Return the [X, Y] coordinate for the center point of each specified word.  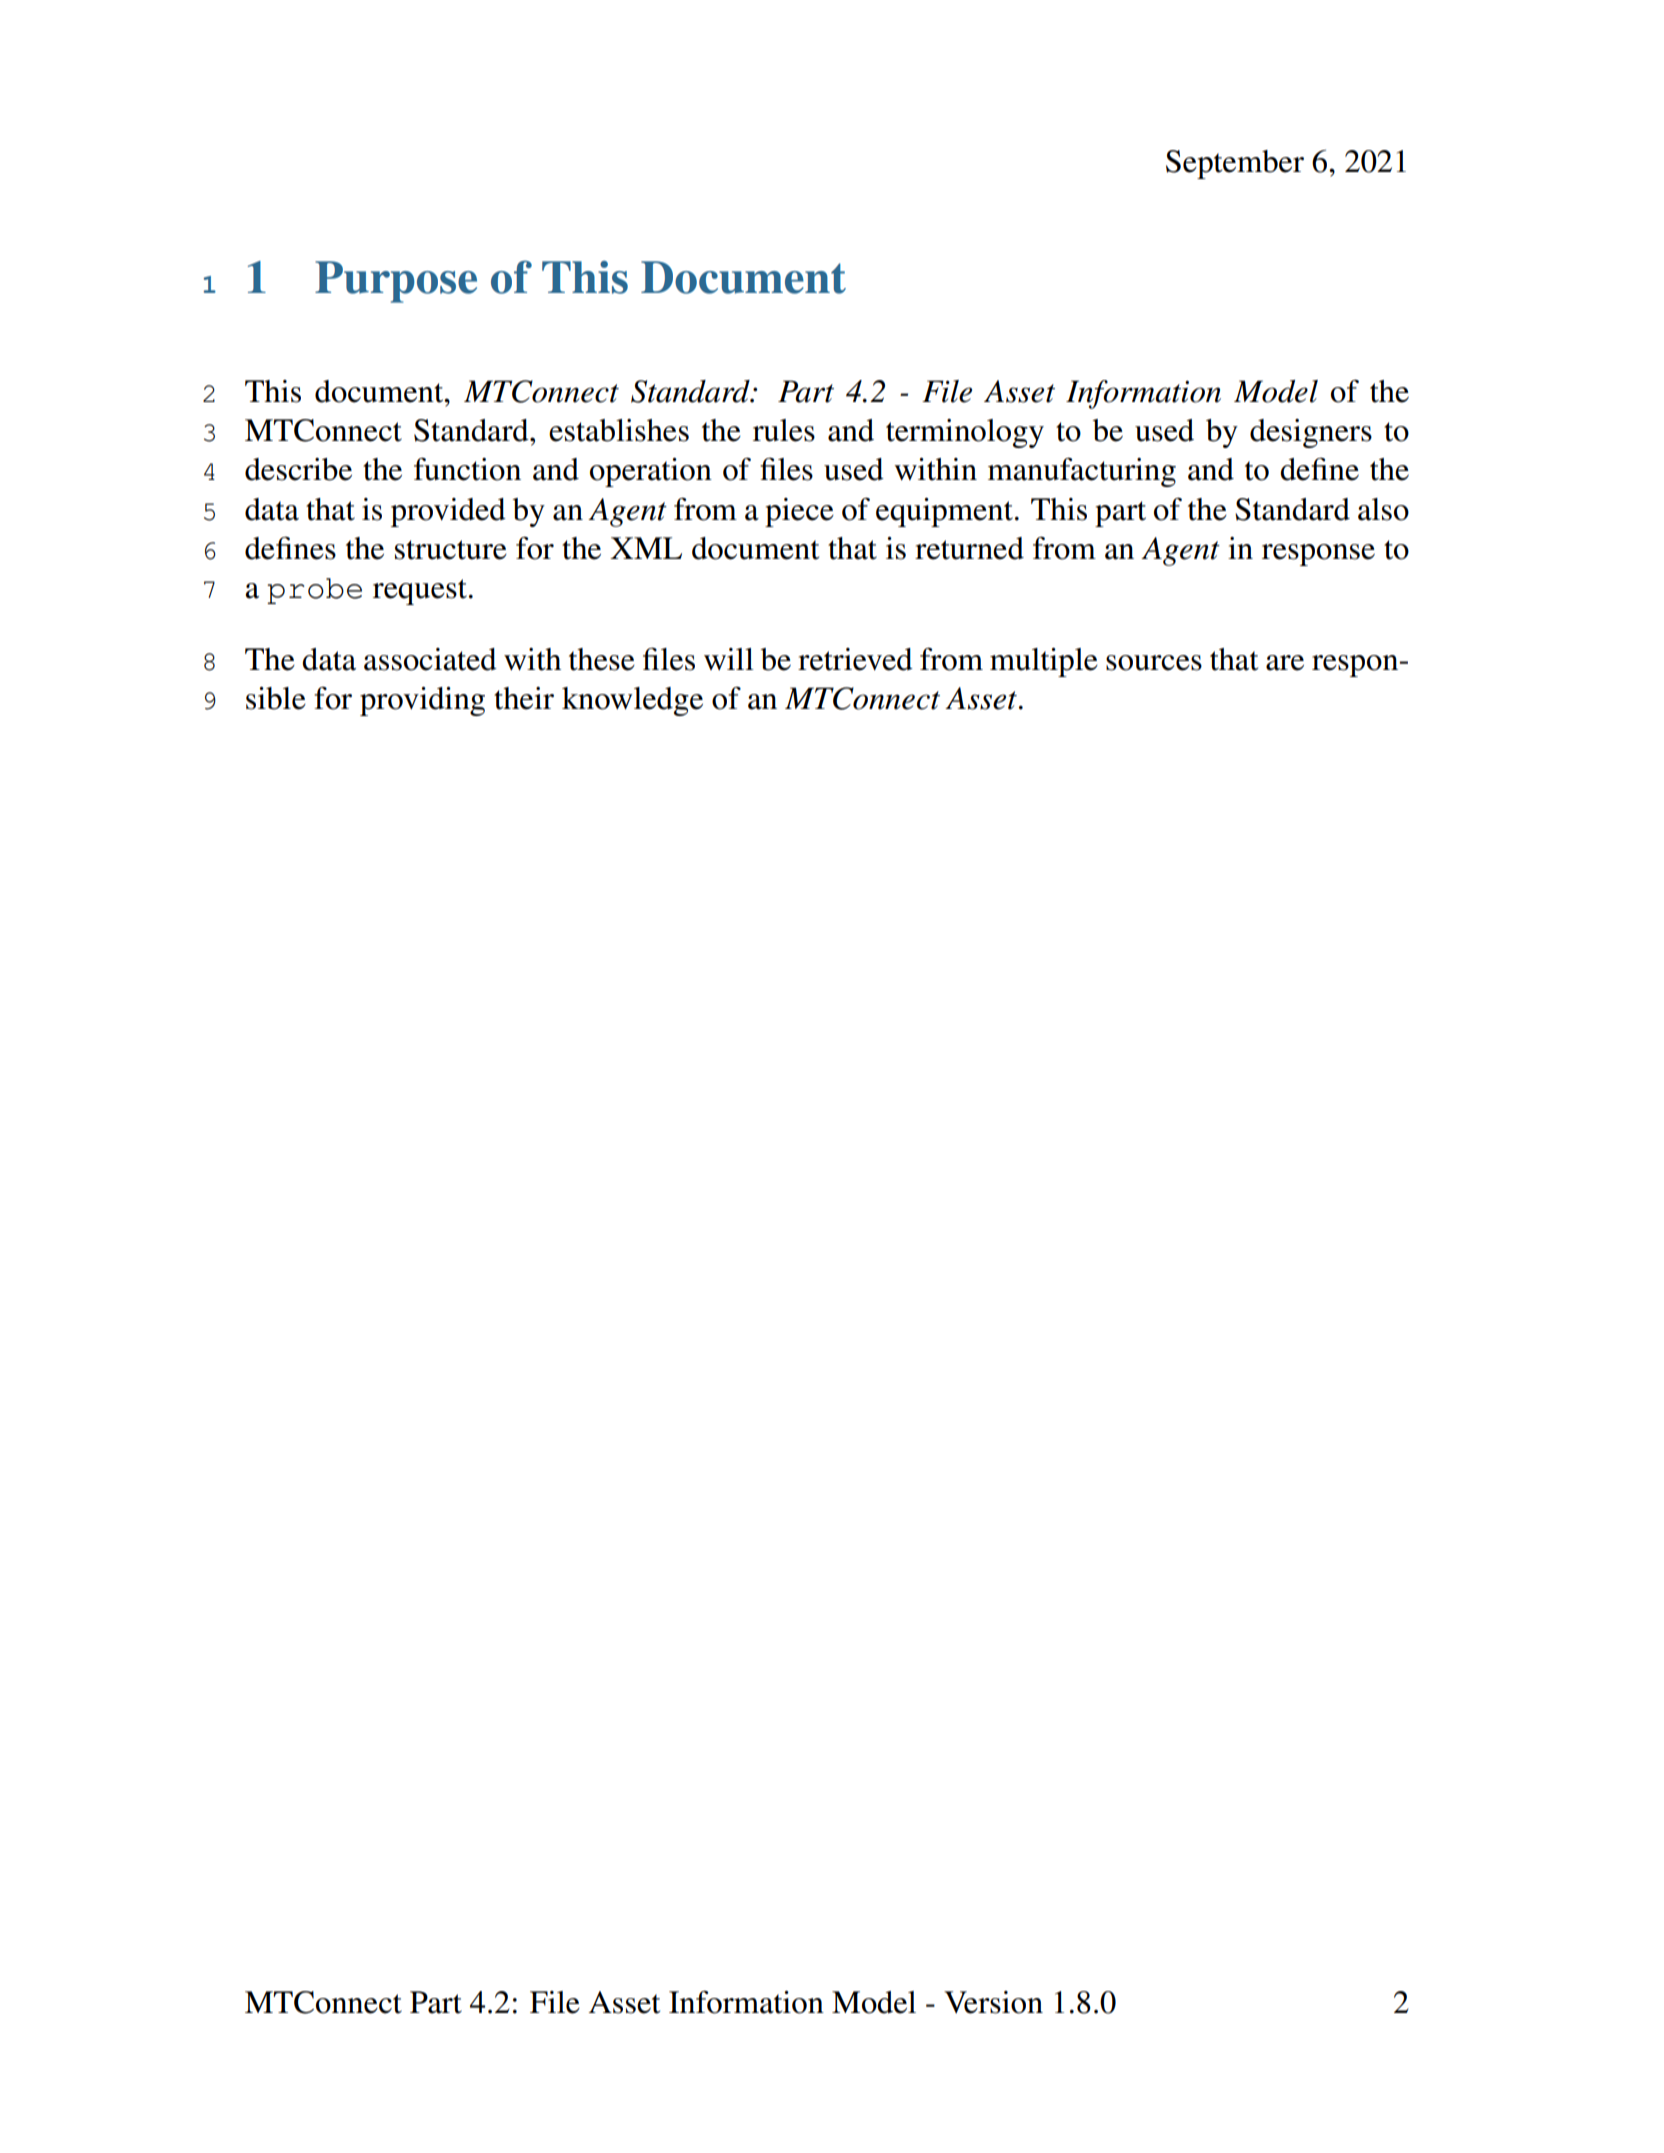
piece [799, 512]
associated [430, 659]
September [1235, 164]
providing [422, 701]
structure [451, 550]
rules [784, 430]
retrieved [855, 659]
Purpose [396, 282]
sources [1154, 663]
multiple [1044, 662]
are [1285, 663]
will [729, 659]
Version [993, 2002]
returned [969, 548]
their [524, 698]
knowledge [632, 701]
